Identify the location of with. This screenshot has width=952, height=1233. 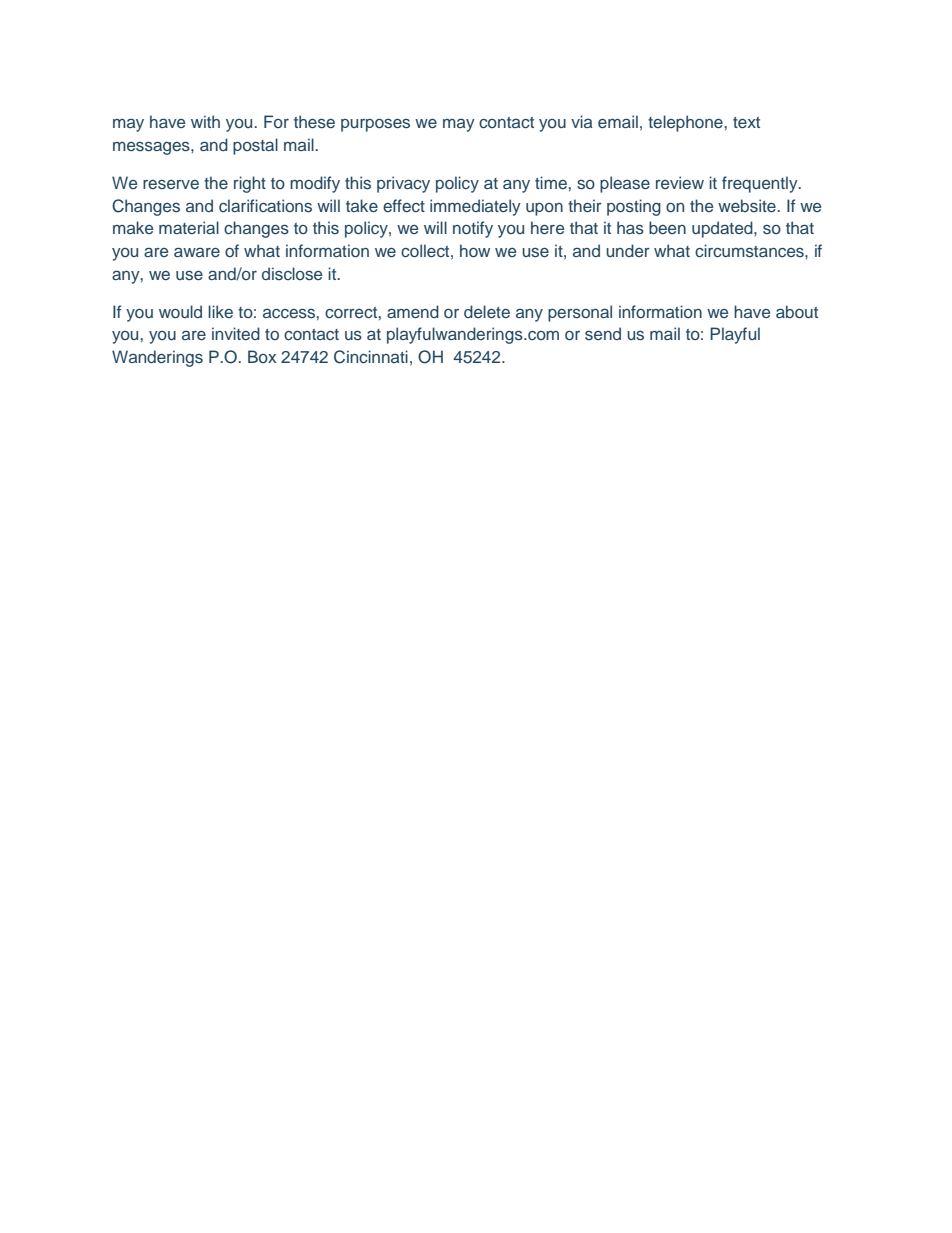
(205, 121).
